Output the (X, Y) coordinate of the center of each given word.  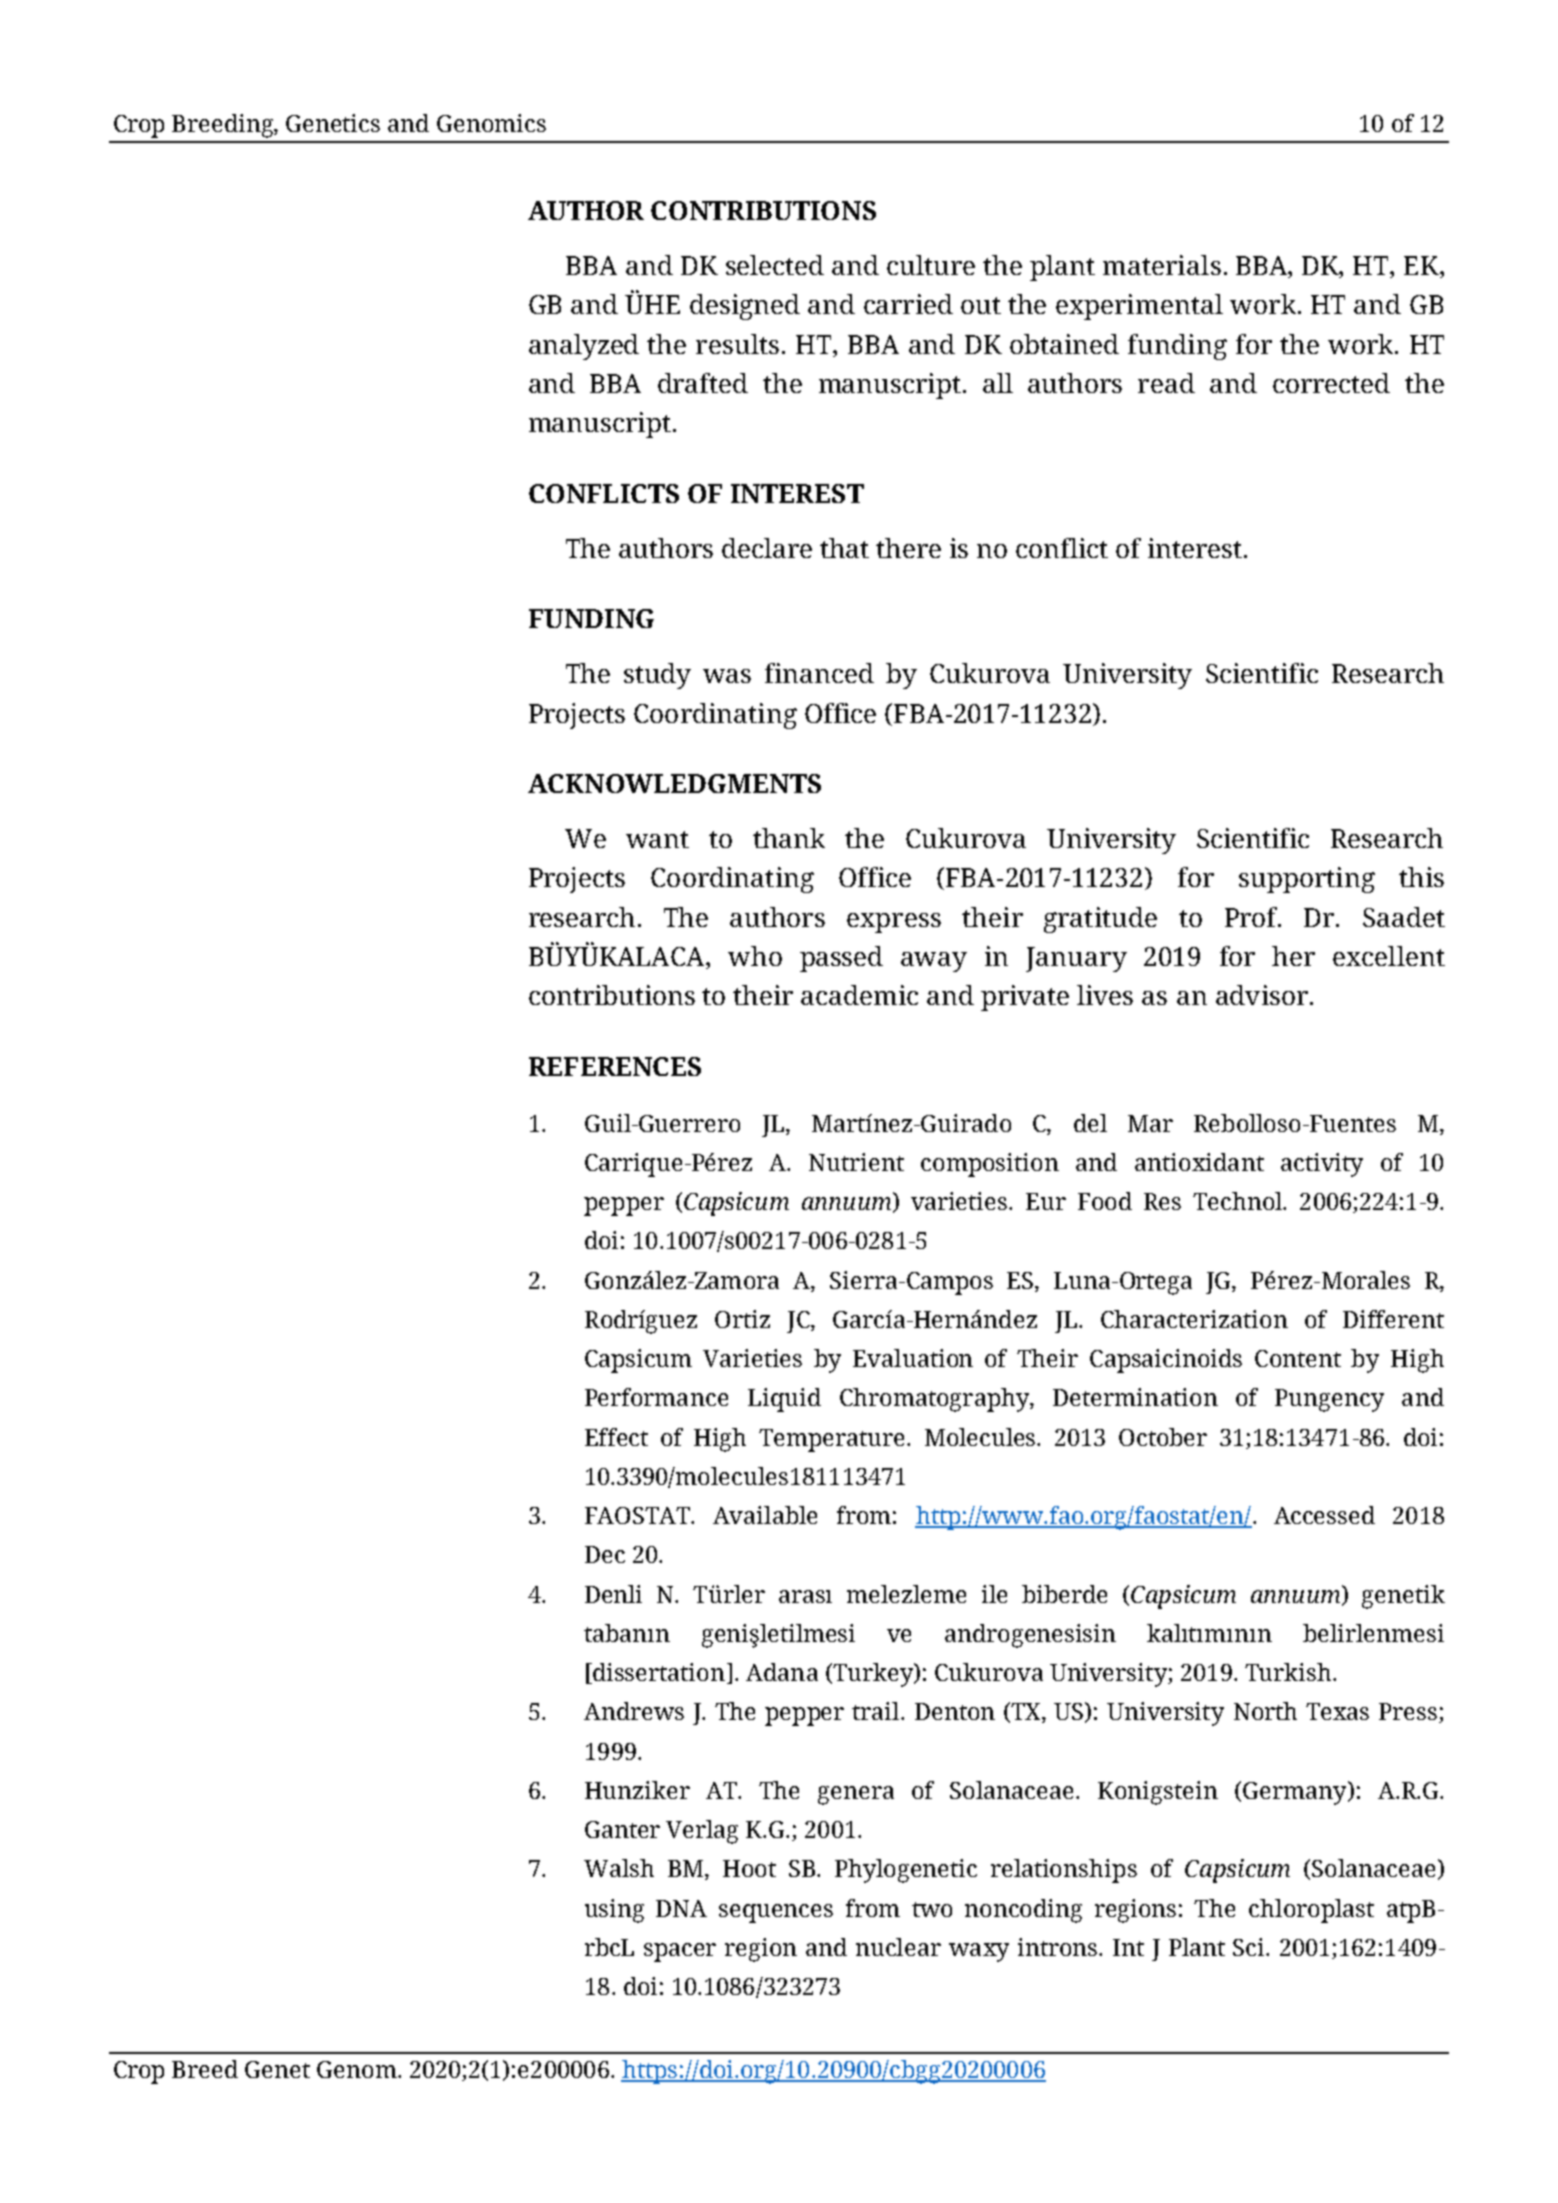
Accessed (1324, 1515)
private (1025, 998)
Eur (1046, 1201)
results (737, 344)
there (908, 548)
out (981, 305)
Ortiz (742, 1319)
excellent (1389, 956)
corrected (1331, 383)
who (755, 956)
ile (994, 1594)
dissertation (659, 1672)
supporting (1307, 880)
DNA (681, 1908)
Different (1393, 1319)
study (657, 676)
